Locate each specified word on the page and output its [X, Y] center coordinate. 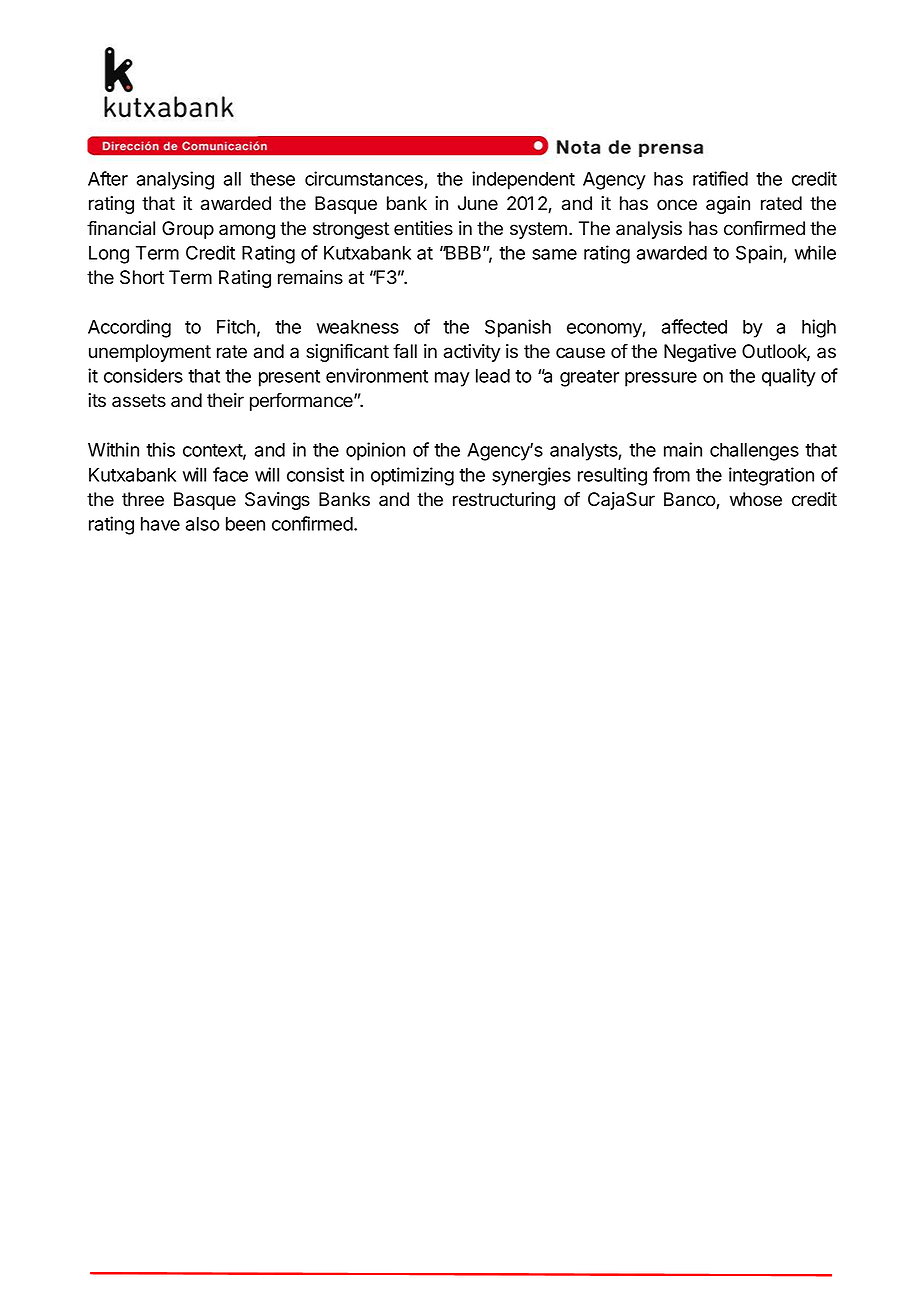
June [478, 203]
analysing [175, 180]
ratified [720, 178]
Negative [700, 353]
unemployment [150, 353]
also [203, 524]
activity [472, 353]
